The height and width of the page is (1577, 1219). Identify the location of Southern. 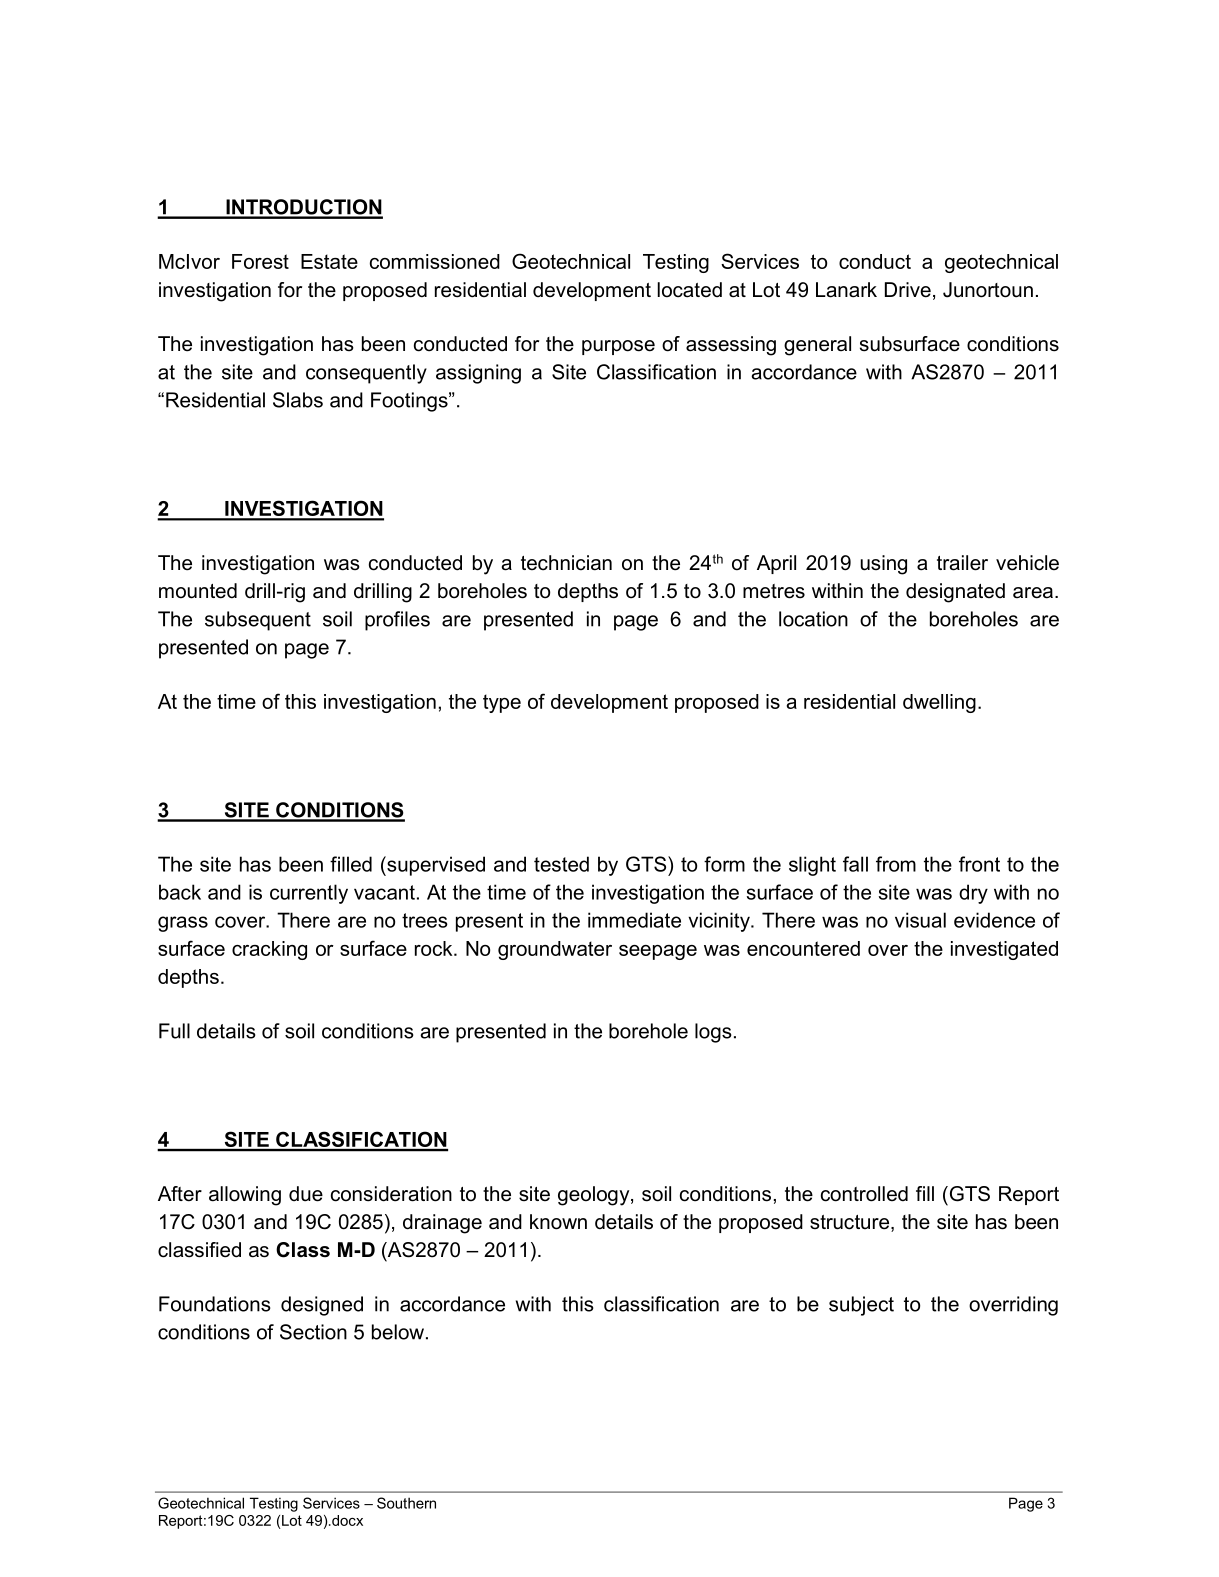
(406, 1503).
